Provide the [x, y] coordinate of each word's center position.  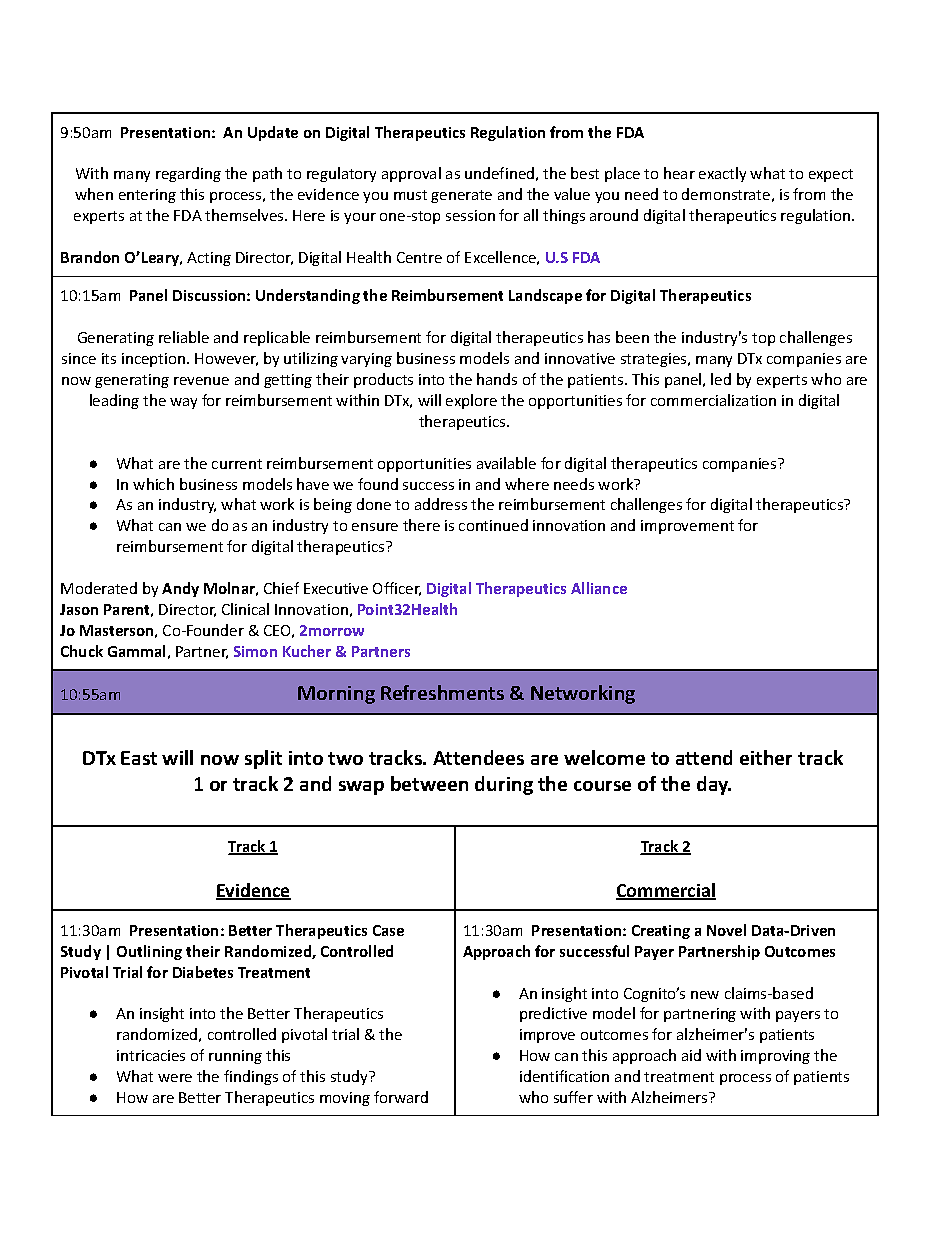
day [714, 785]
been [632, 337]
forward [401, 1097]
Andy [180, 589]
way [183, 403]
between [429, 783]
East [139, 758]
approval [411, 174]
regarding [188, 174]
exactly [722, 174]
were [175, 1078]
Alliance [599, 588]
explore [471, 401]
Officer [397, 589]
